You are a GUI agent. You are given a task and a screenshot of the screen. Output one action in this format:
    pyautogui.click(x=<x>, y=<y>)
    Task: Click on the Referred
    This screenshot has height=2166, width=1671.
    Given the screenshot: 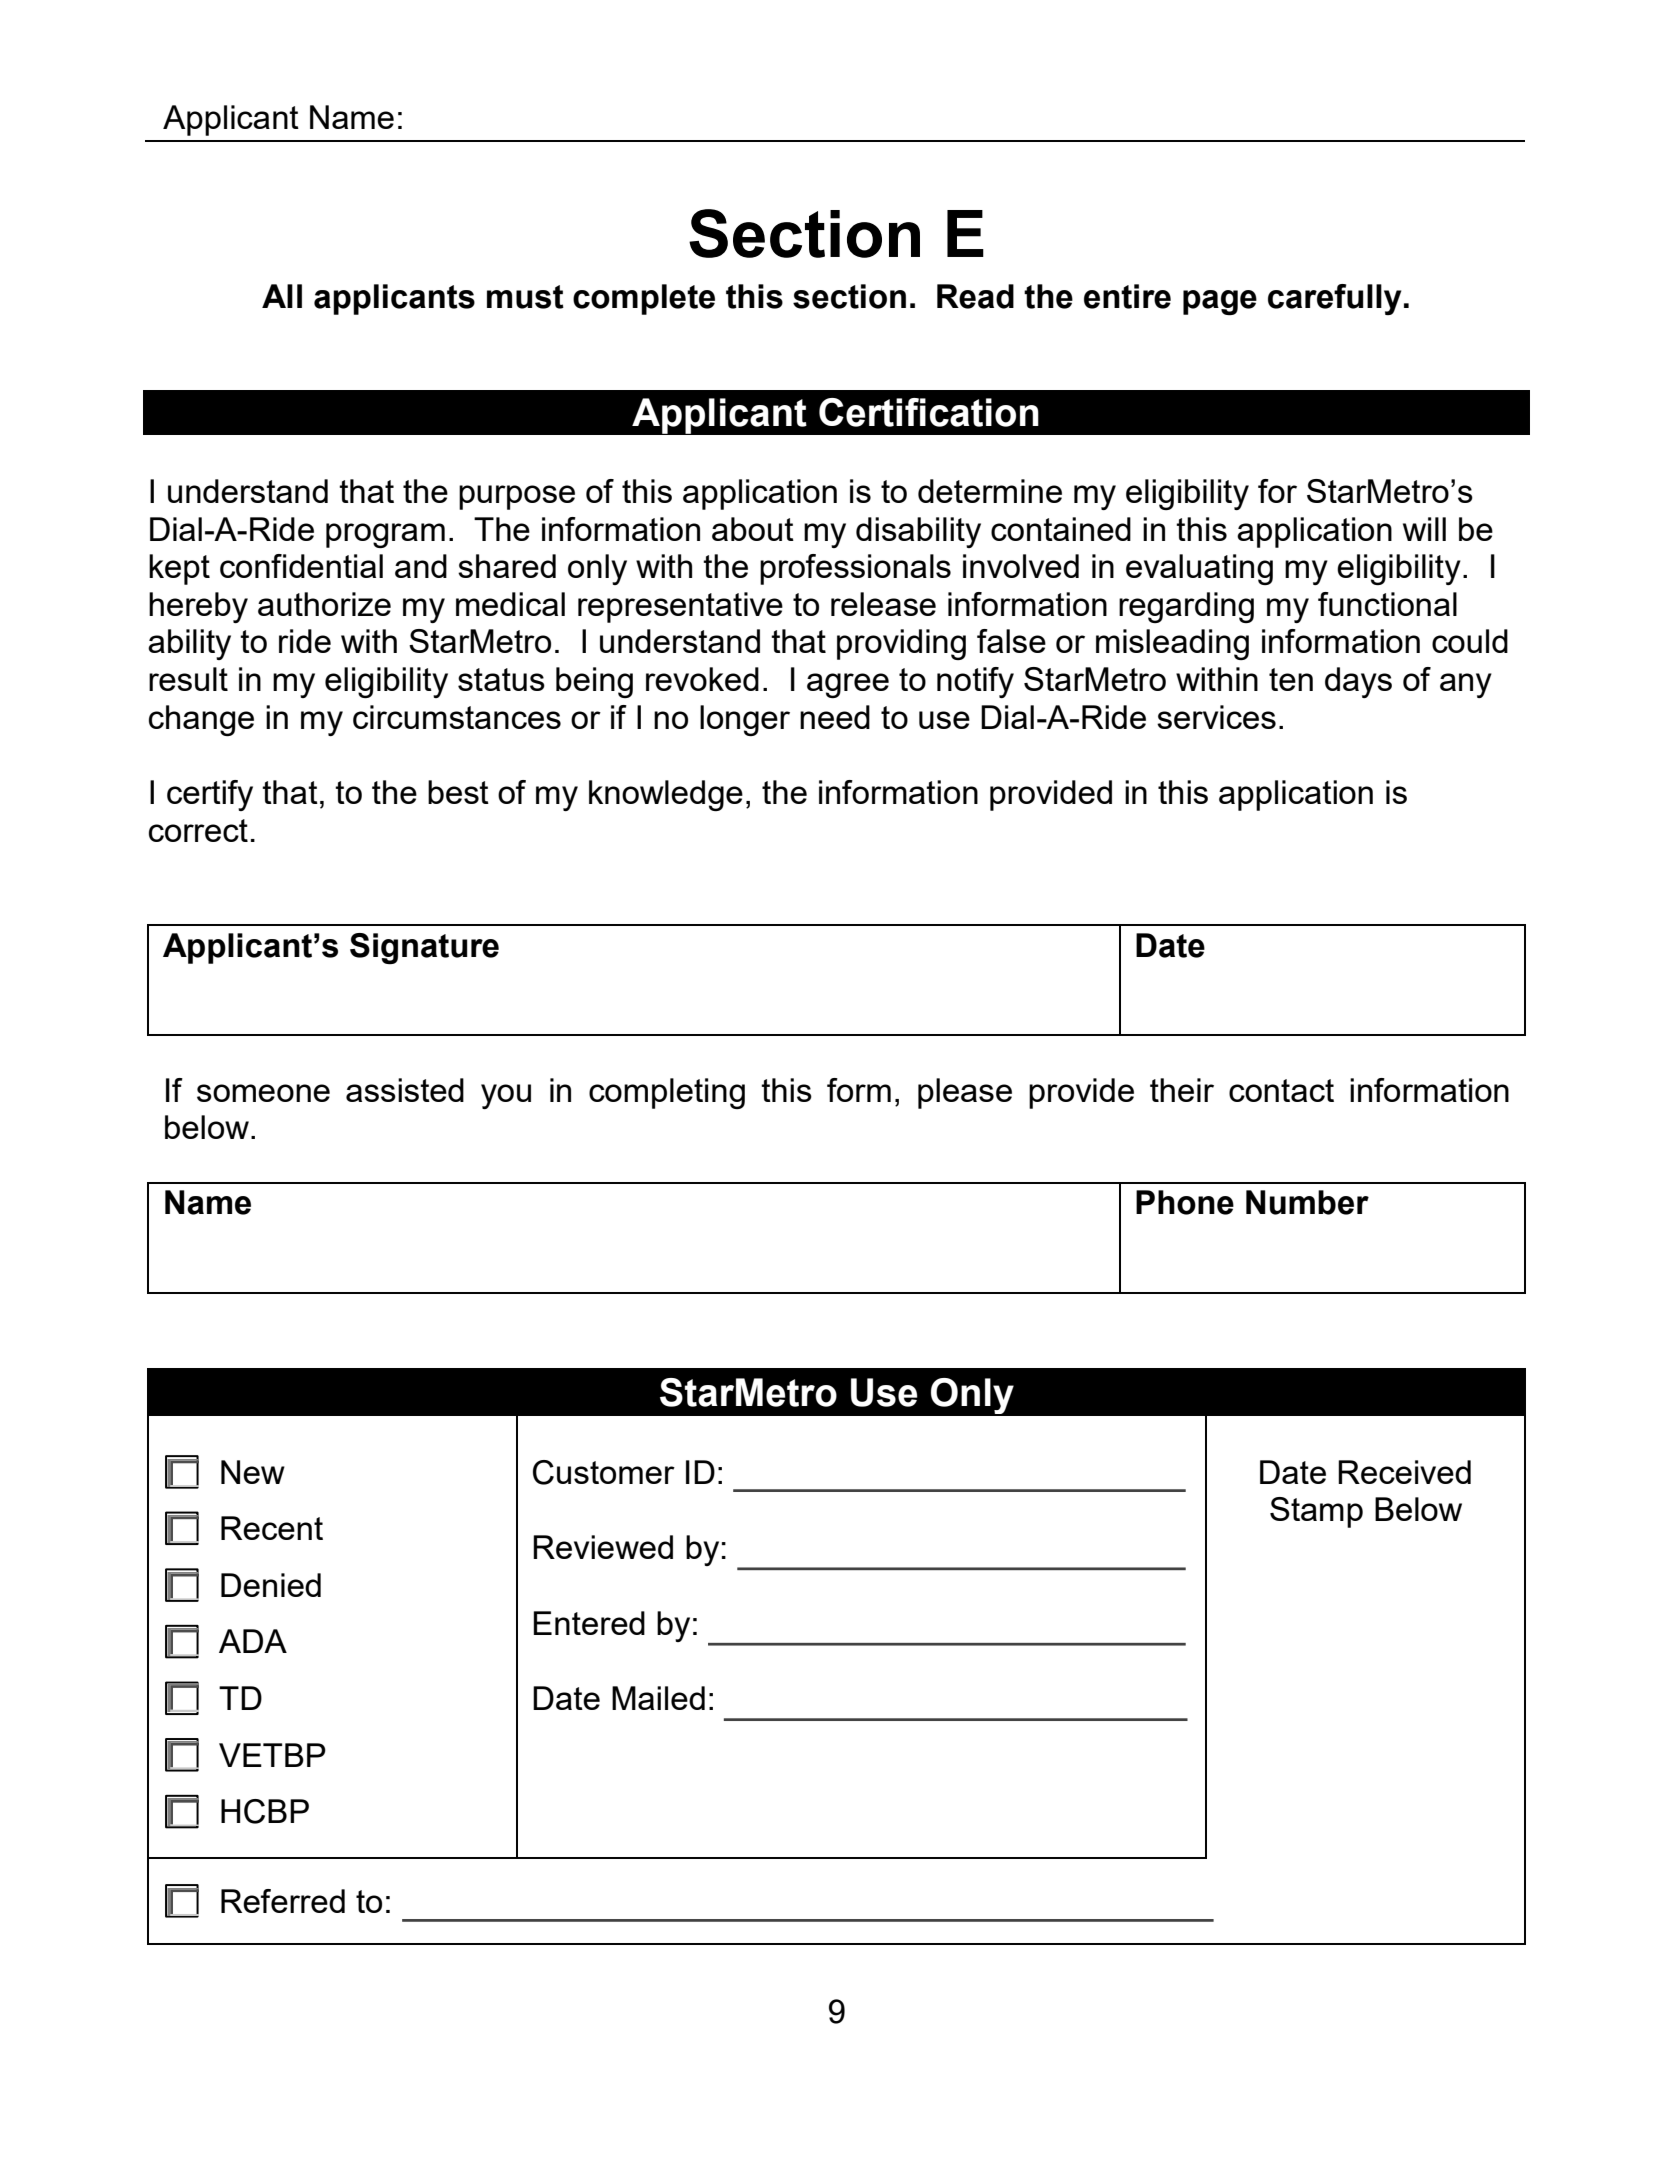 What is the action you would take?
    pyautogui.click(x=283, y=1901)
